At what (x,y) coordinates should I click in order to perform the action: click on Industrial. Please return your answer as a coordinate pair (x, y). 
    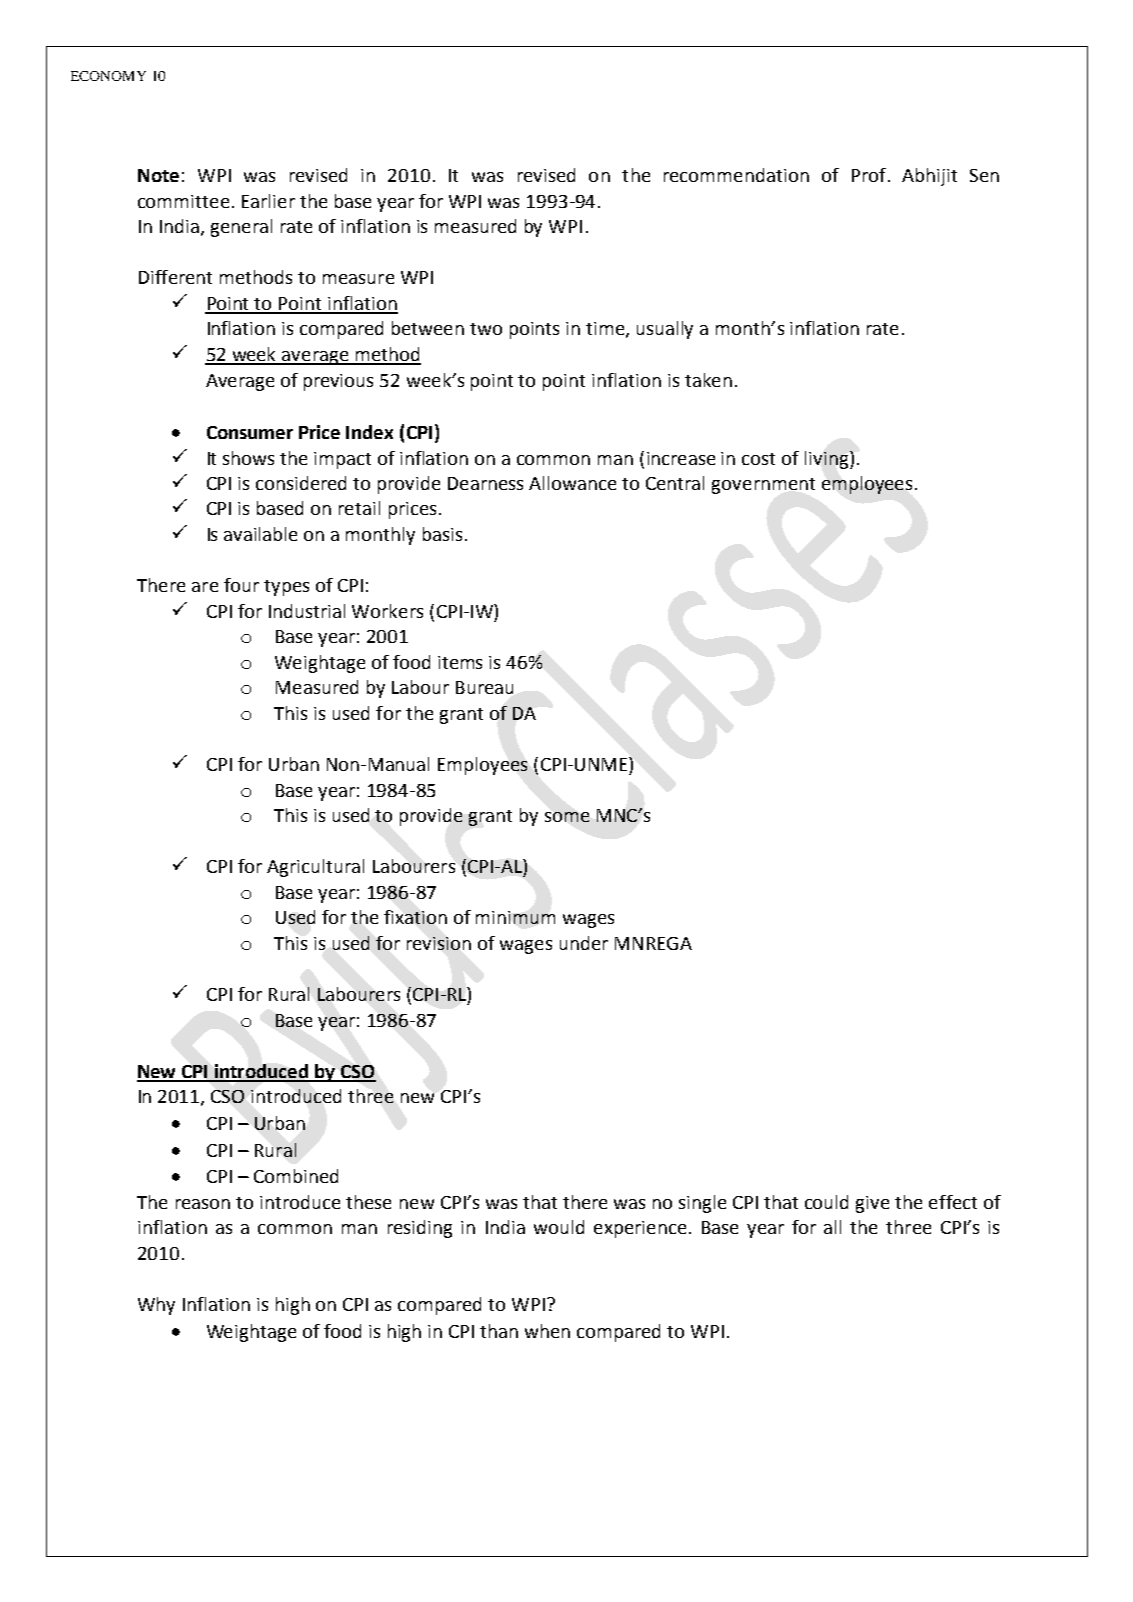
    Looking at the image, I should click on (307, 611).
